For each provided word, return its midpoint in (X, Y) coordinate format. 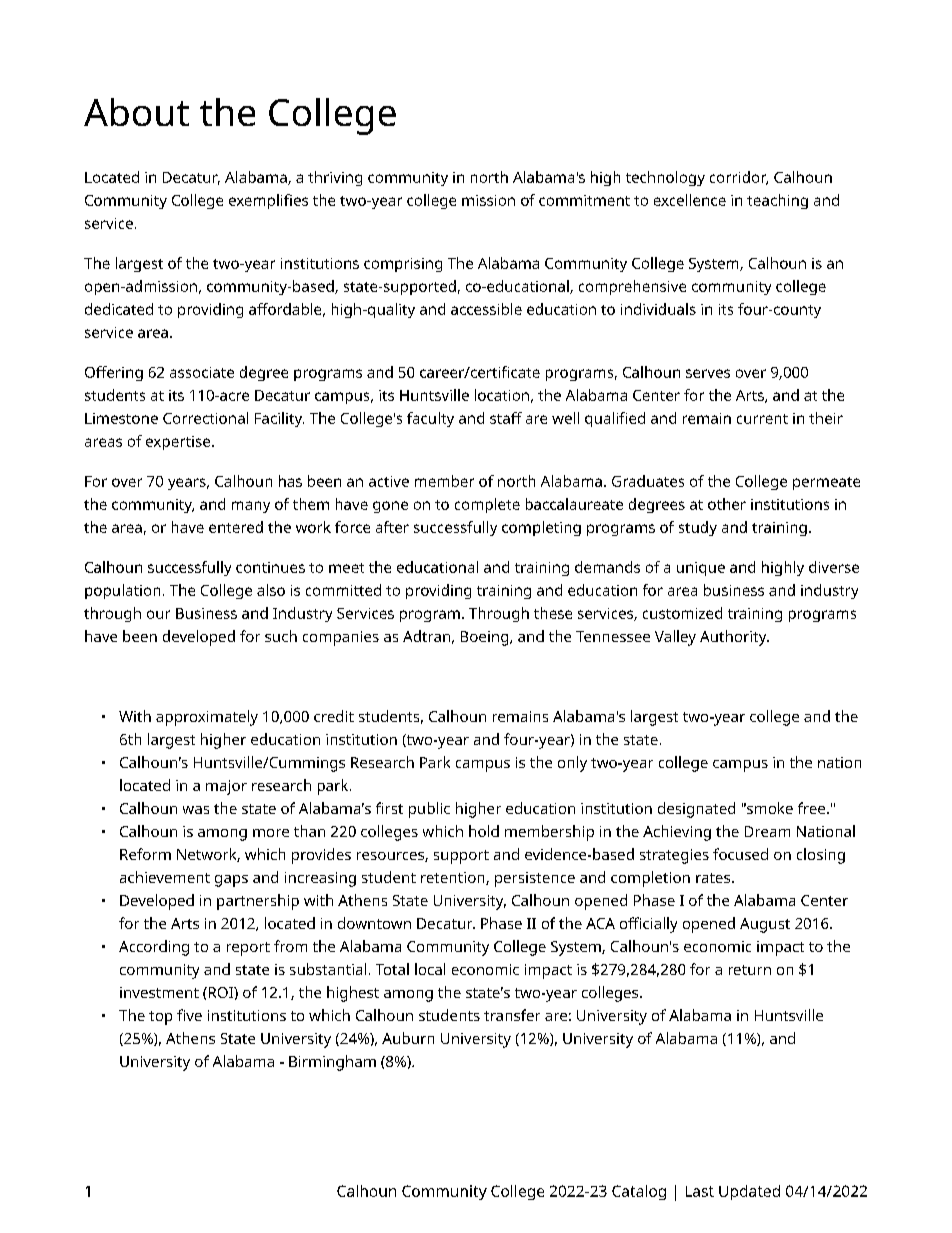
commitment (584, 200)
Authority (734, 638)
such (281, 636)
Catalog (639, 1192)
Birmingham (332, 1063)
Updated (749, 1192)
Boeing (486, 638)
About (136, 112)
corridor (739, 178)
